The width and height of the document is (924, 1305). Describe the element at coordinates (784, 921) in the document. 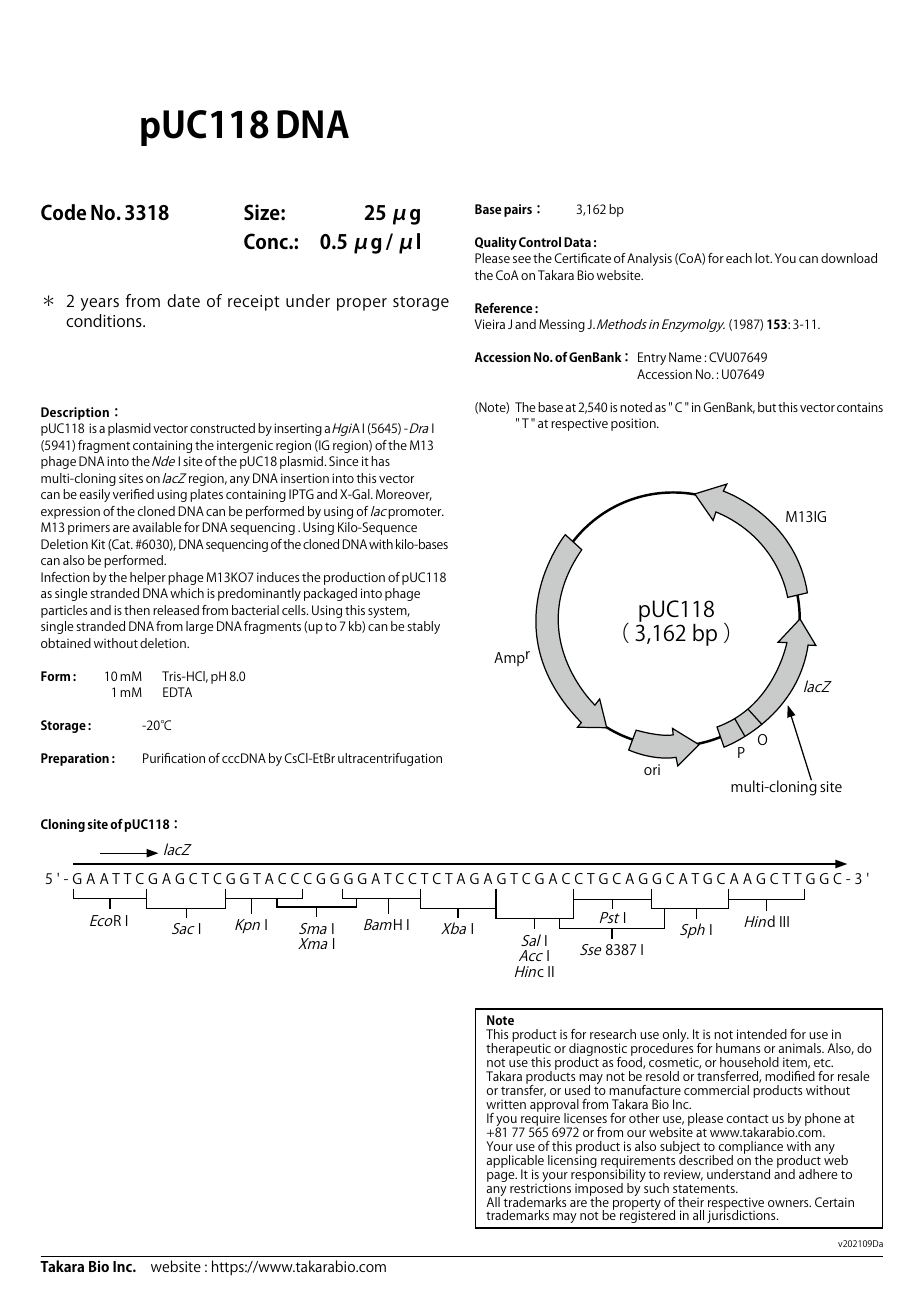

I see `III` at that location.
